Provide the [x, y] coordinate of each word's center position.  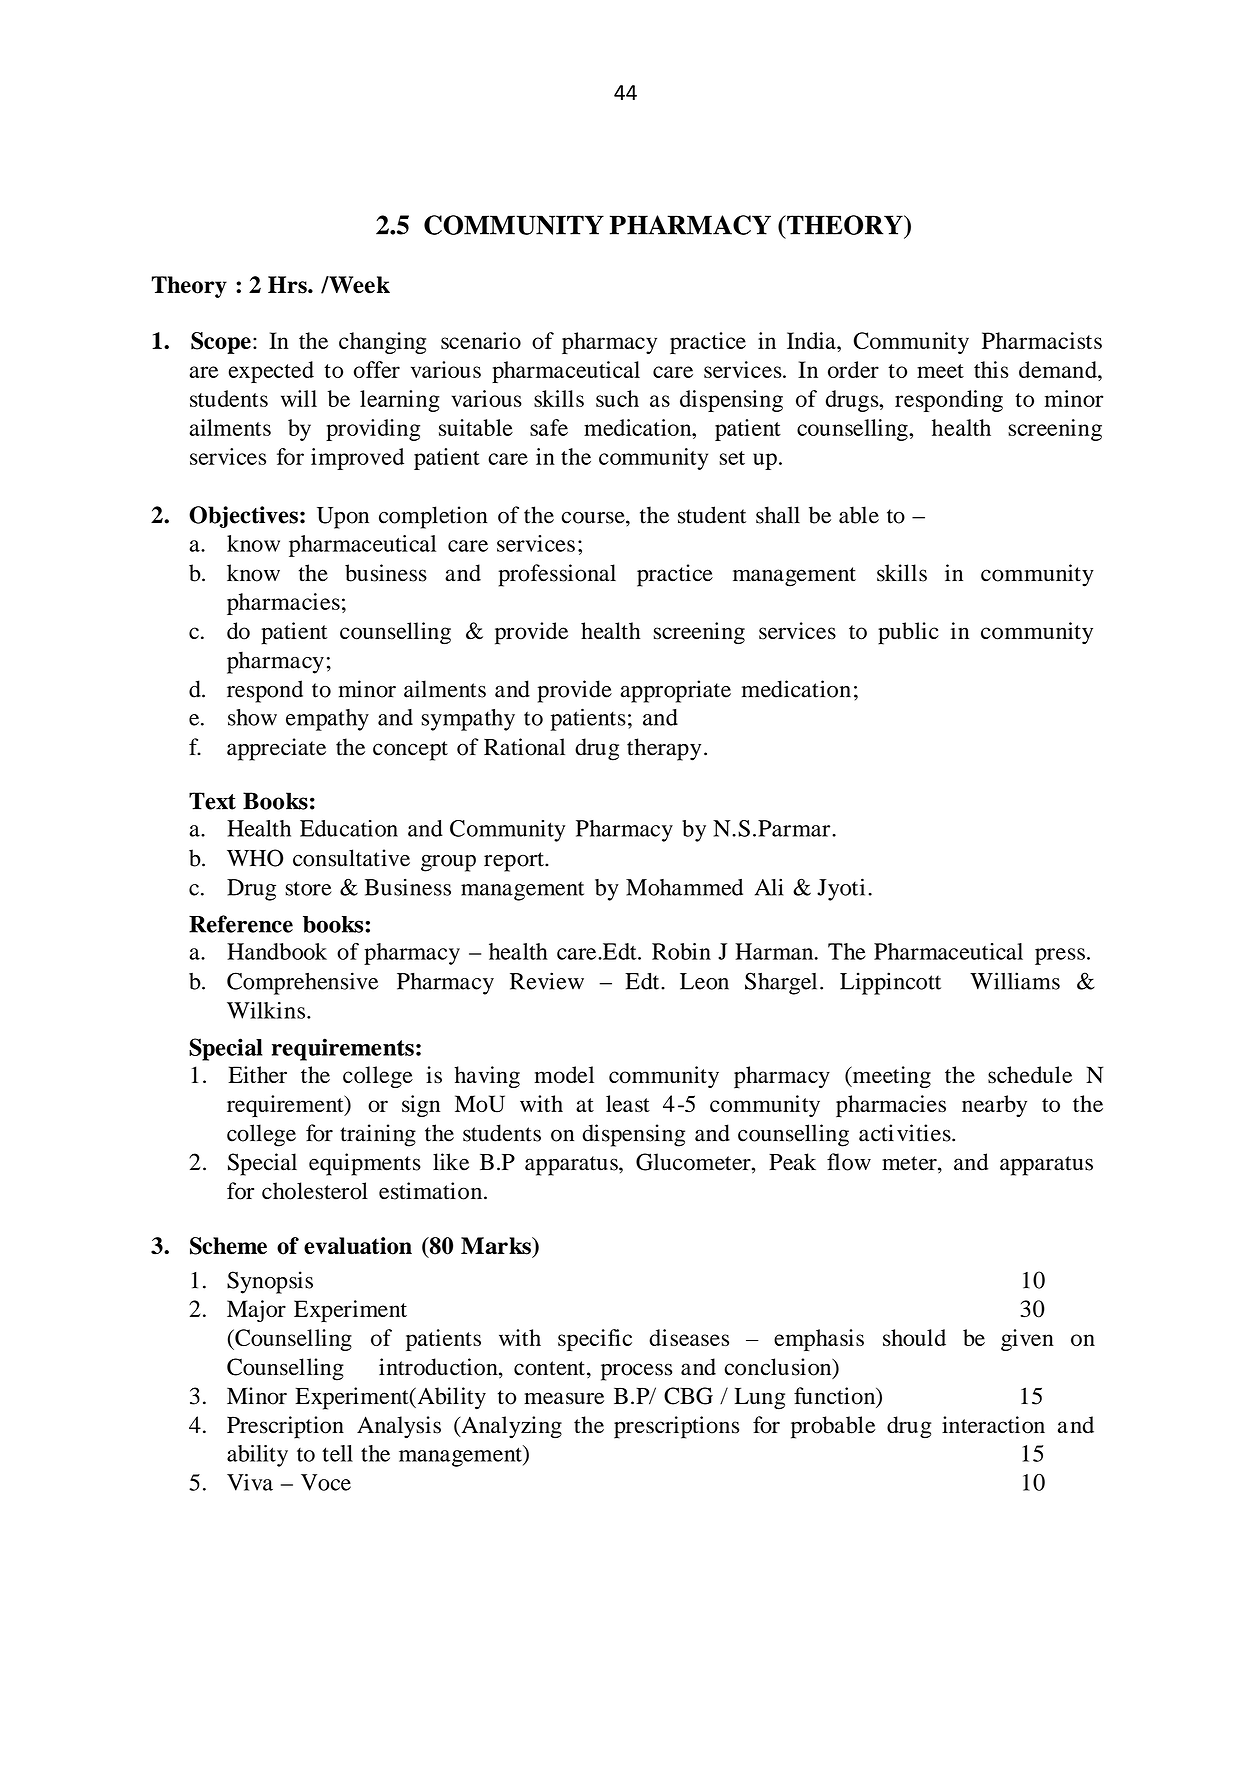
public [908, 633]
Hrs [288, 285]
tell [337, 1453]
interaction [993, 1425]
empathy [327, 720]
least [628, 1103]
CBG [688, 1396]
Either [257, 1074]
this [991, 369]
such [617, 398]
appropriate [676, 691]
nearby [994, 1106]
